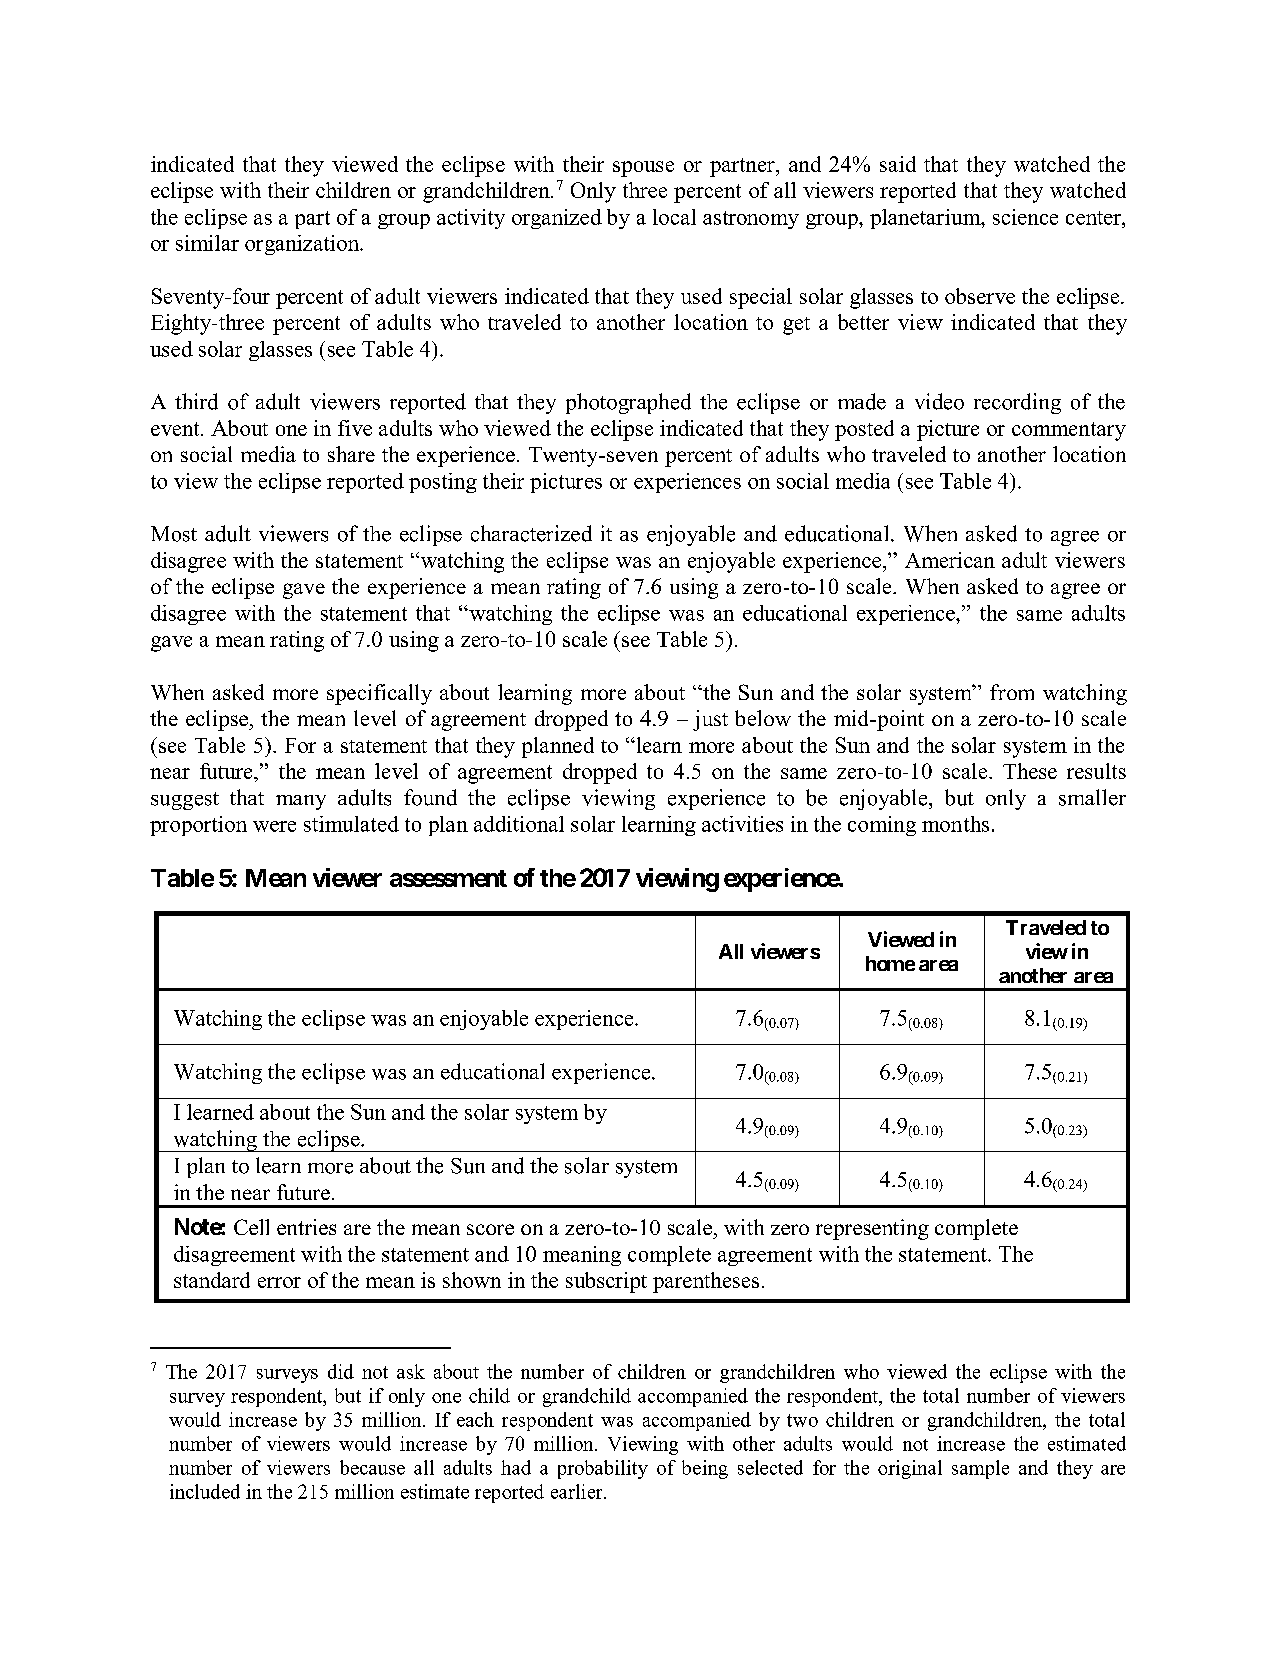 This screenshot has width=1277, height=1653. Describe the element at coordinates (531, 533) in the screenshot. I see `characterized` at that location.
